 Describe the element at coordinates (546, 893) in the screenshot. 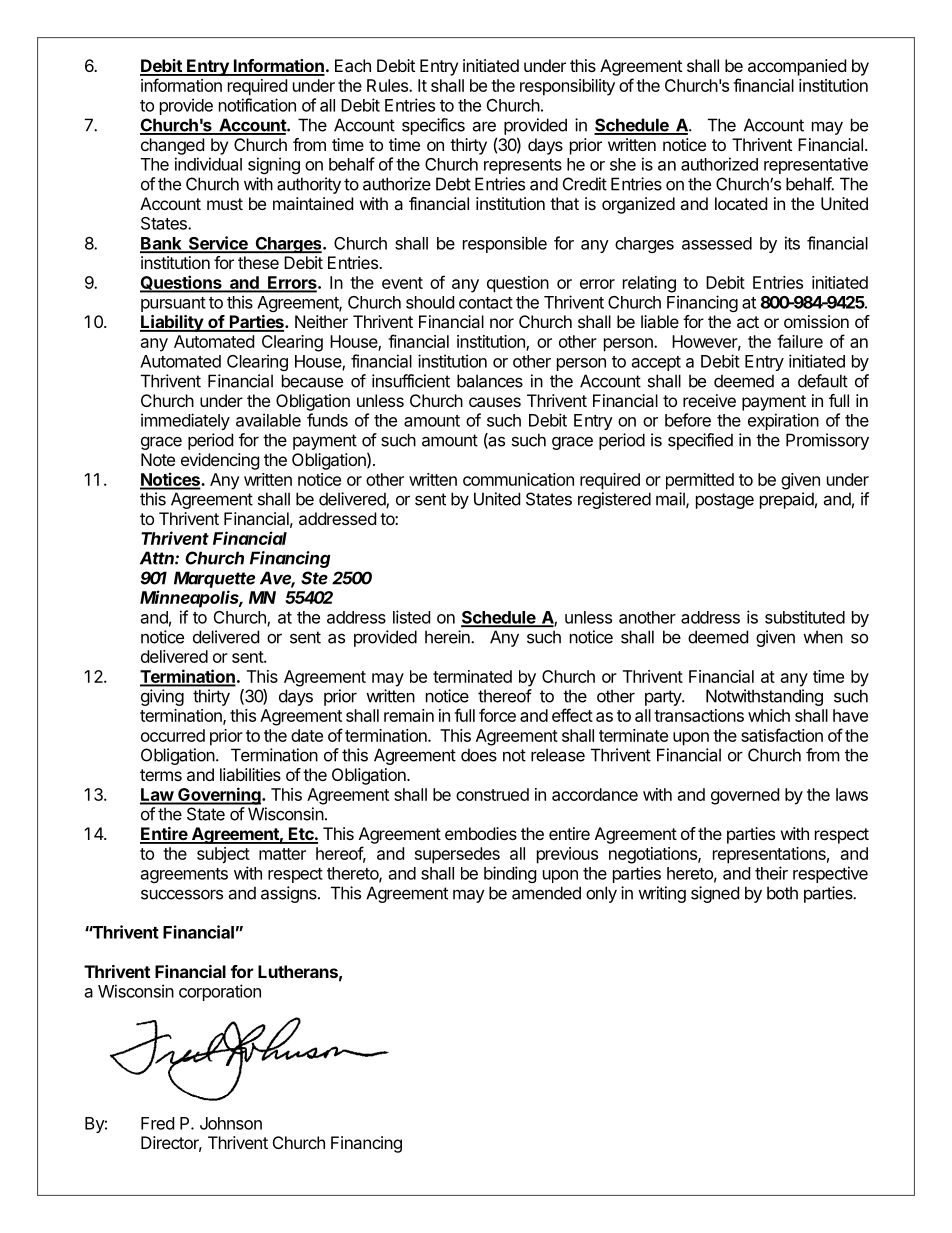

I see `amended` at that location.
